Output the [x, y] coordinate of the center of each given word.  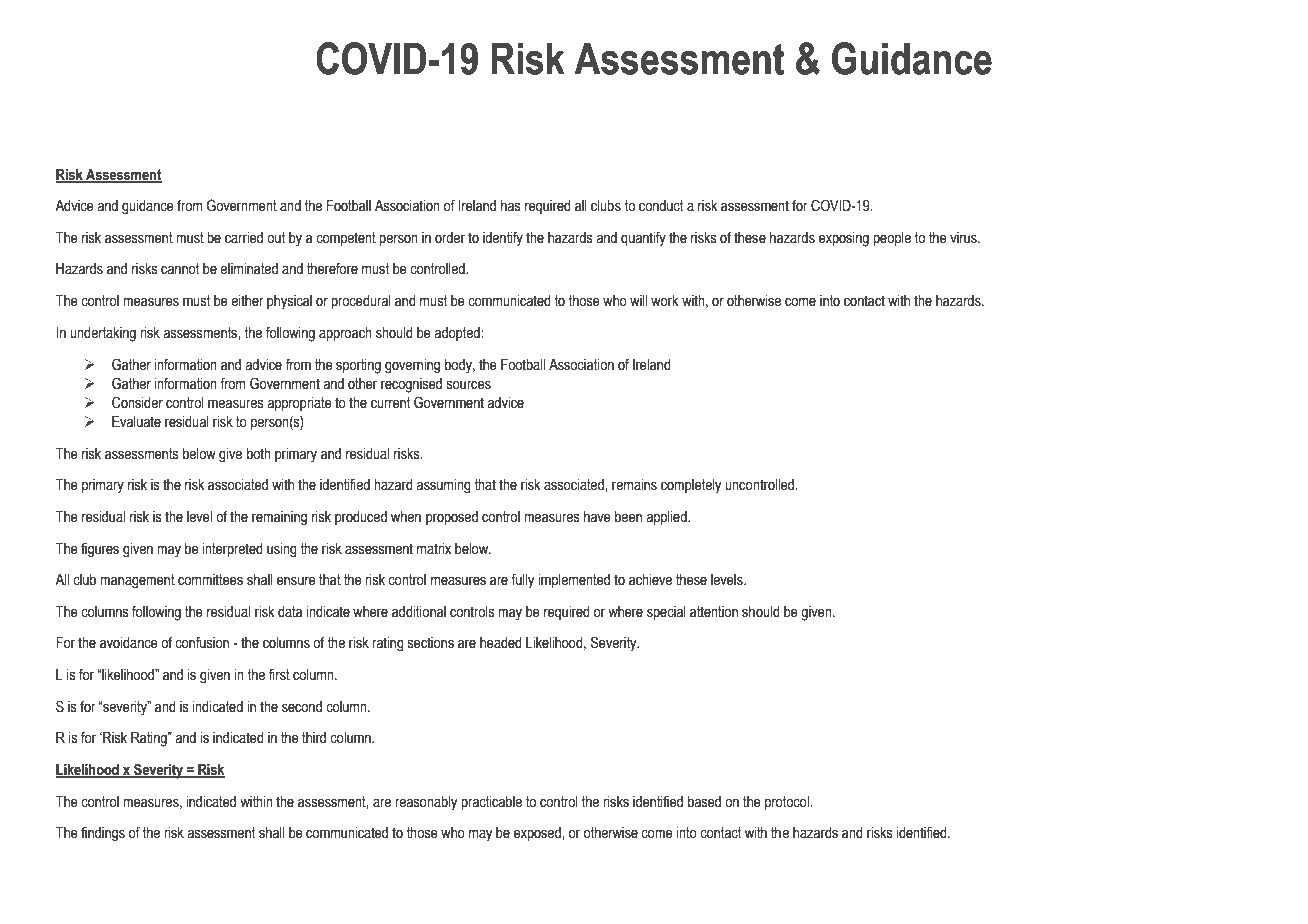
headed [501, 643]
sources [469, 385]
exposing [844, 239]
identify [503, 239]
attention [714, 612]
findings [103, 834]
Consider [137, 402]
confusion [202, 642]
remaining [279, 518]
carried [244, 238]
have [597, 517]
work [664, 301]
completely [691, 486]
